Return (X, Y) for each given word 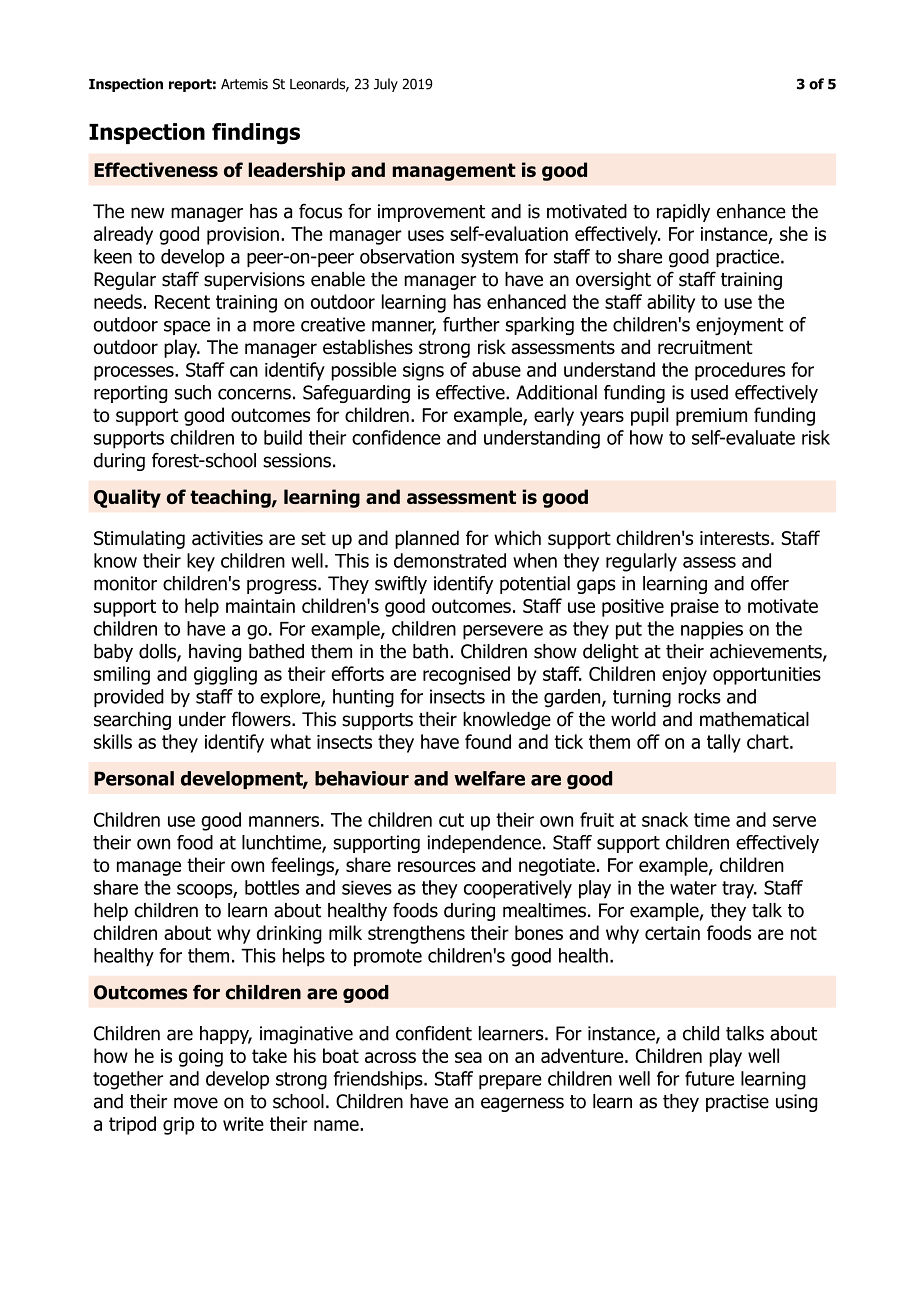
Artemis (244, 84)
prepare (510, 1082)
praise (695, 608)
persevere (503, 632)
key (201, 562)
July (386, 85)
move (196, 1103)
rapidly (683, 213)
